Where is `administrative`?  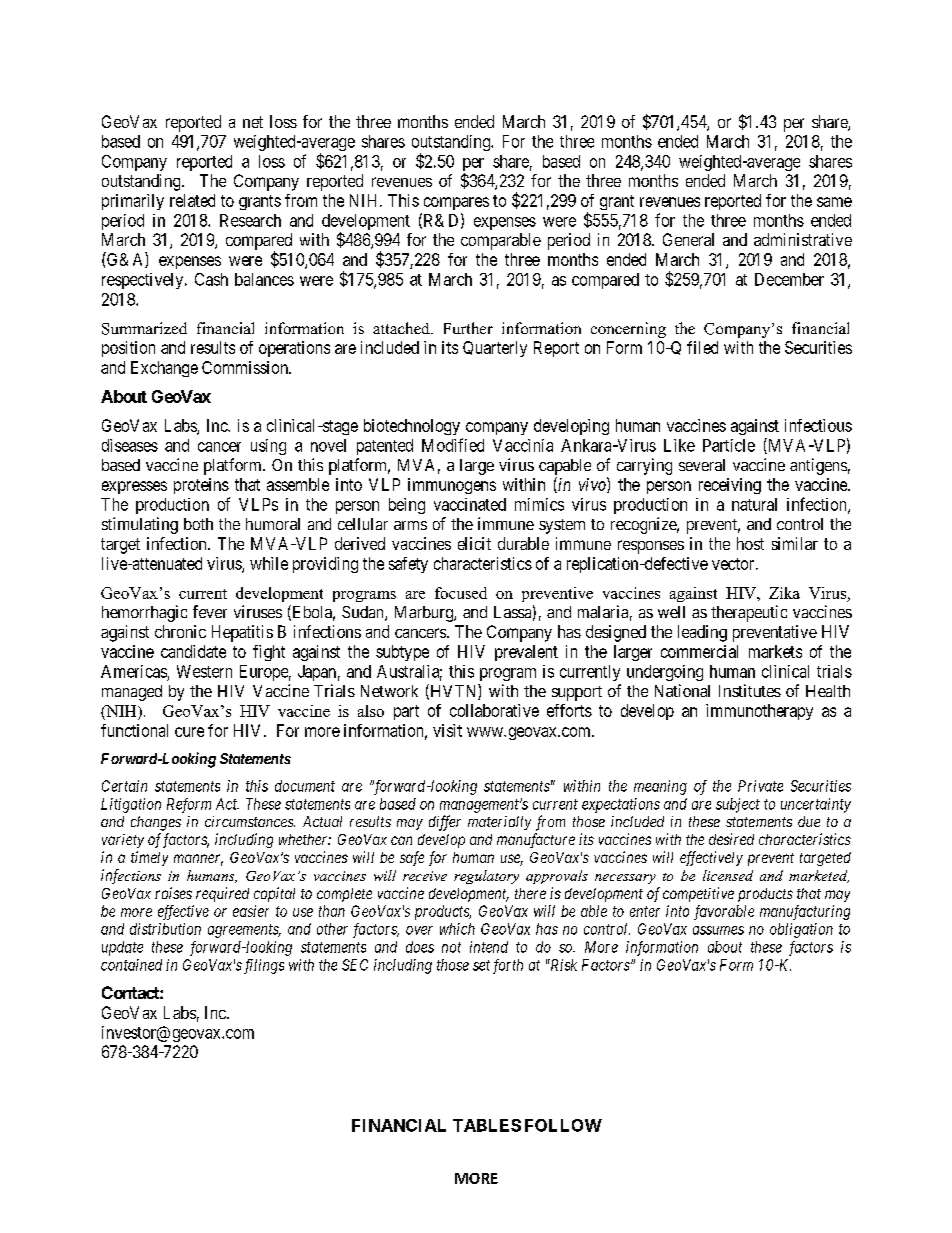
administrative is located at coordinates (803, 239).
